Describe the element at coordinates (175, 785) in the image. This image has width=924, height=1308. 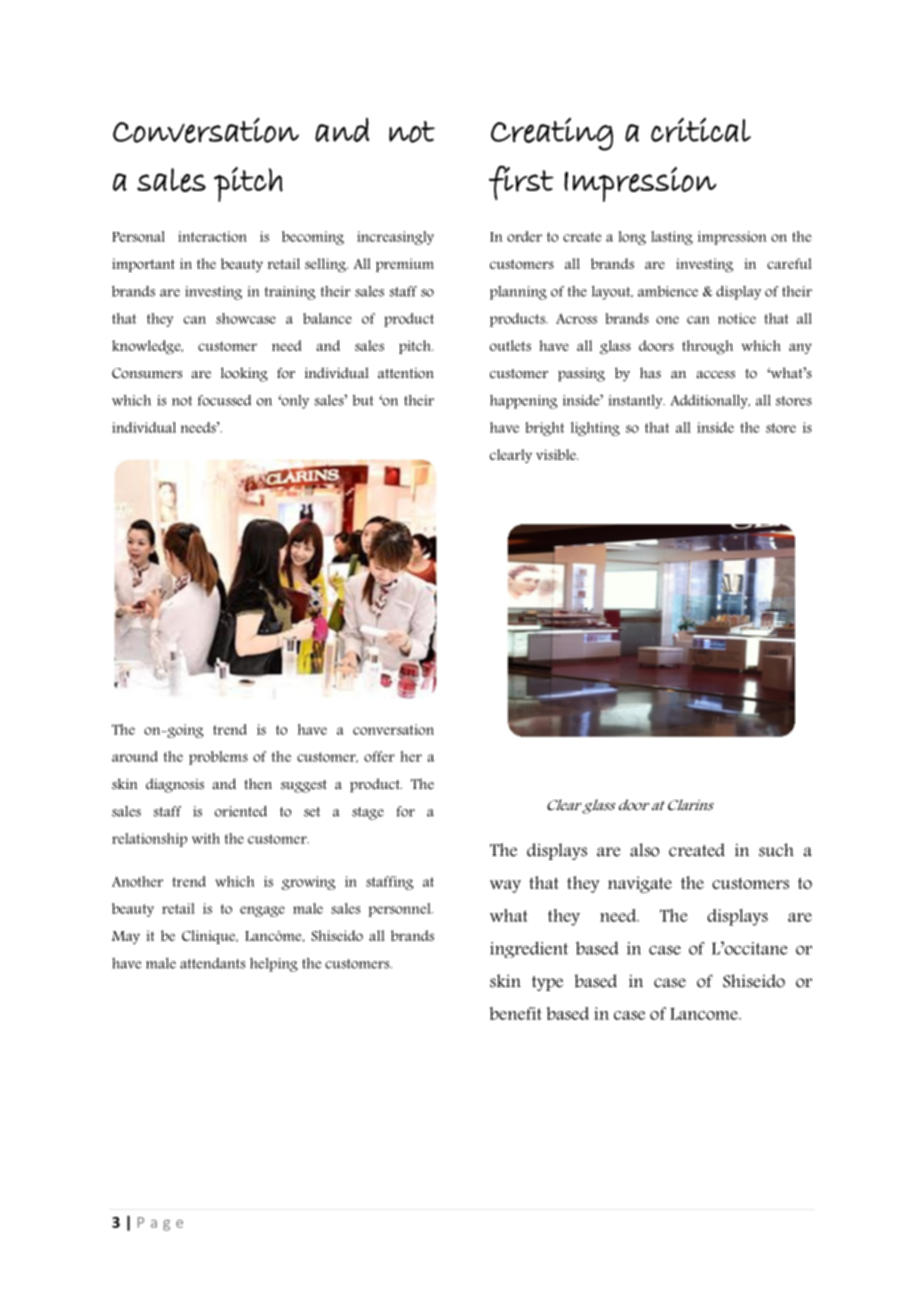
I see `diagnosis` at that location.
